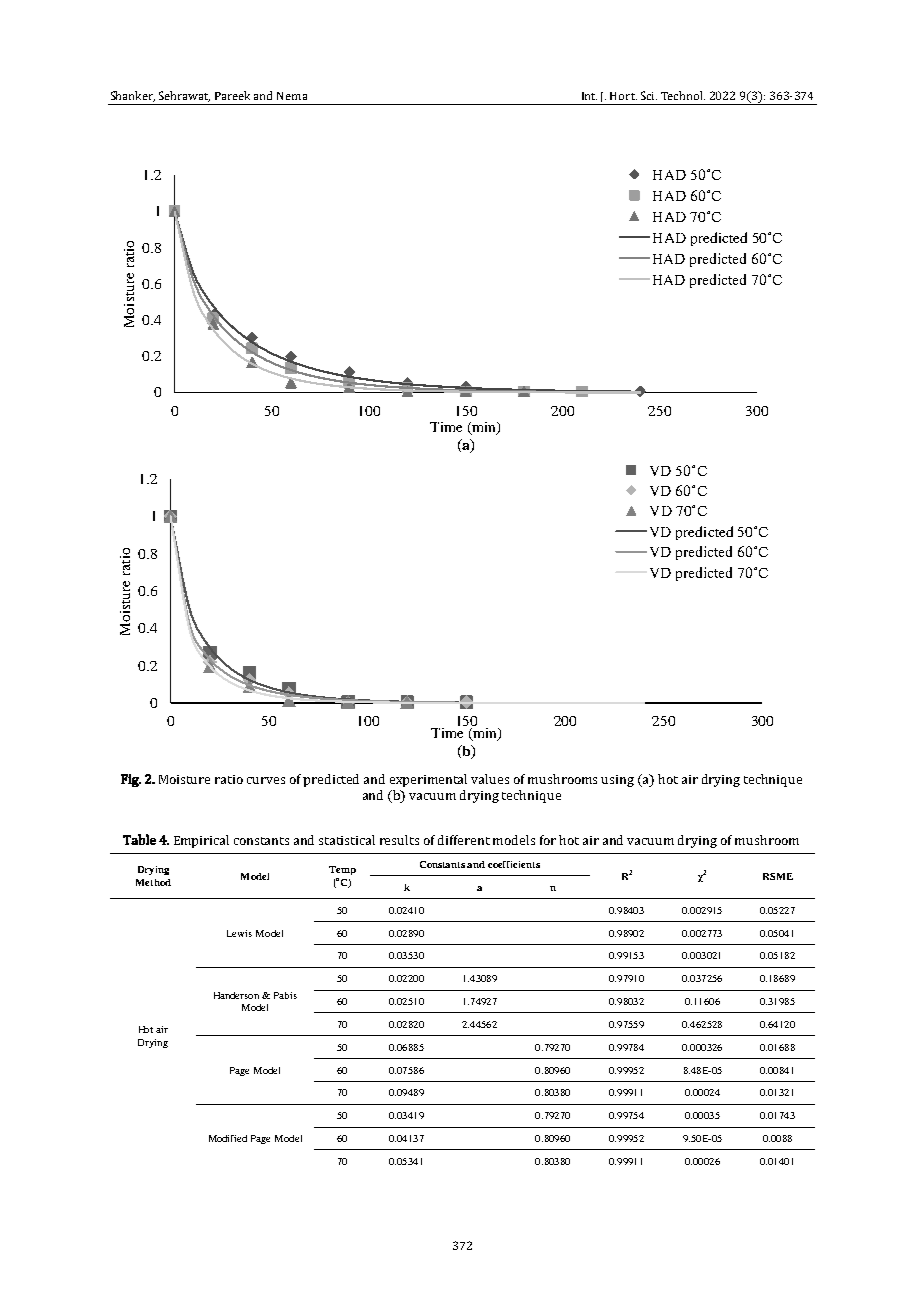 Image resolution: width=924 pixels, height=1308 pixels. What do you see at coordinates (342, 870) in the screenshot?
I see `Temp` at bounding box center [342, 870].
